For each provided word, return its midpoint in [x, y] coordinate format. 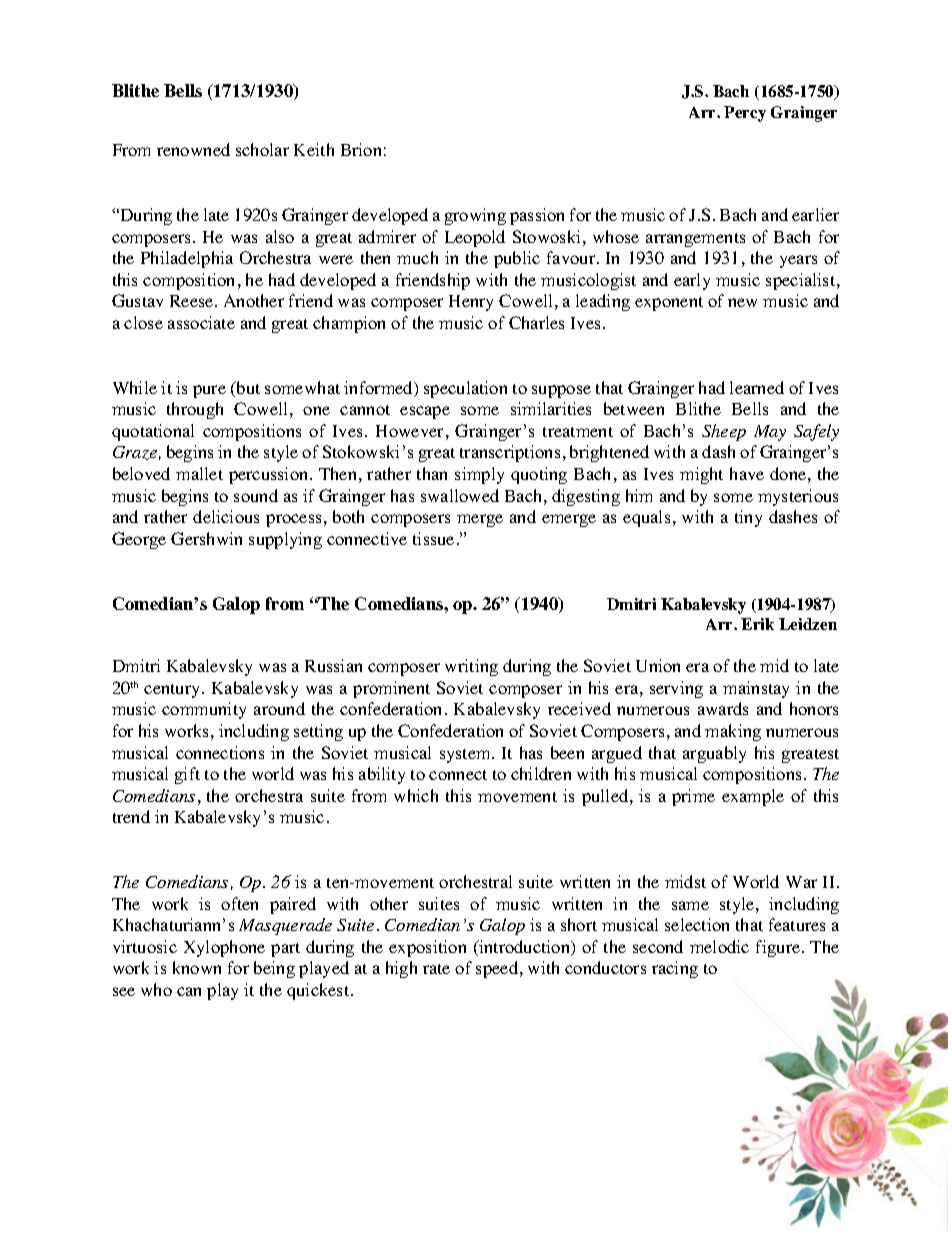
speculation [465, 389]
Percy [745, 114]
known [197, 967]
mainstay [756, 689]
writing [471, 667]
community [204, 710]
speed [498, 969]
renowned [193, 149]
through [195, 410]
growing [475, 216]
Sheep [724, 432]
